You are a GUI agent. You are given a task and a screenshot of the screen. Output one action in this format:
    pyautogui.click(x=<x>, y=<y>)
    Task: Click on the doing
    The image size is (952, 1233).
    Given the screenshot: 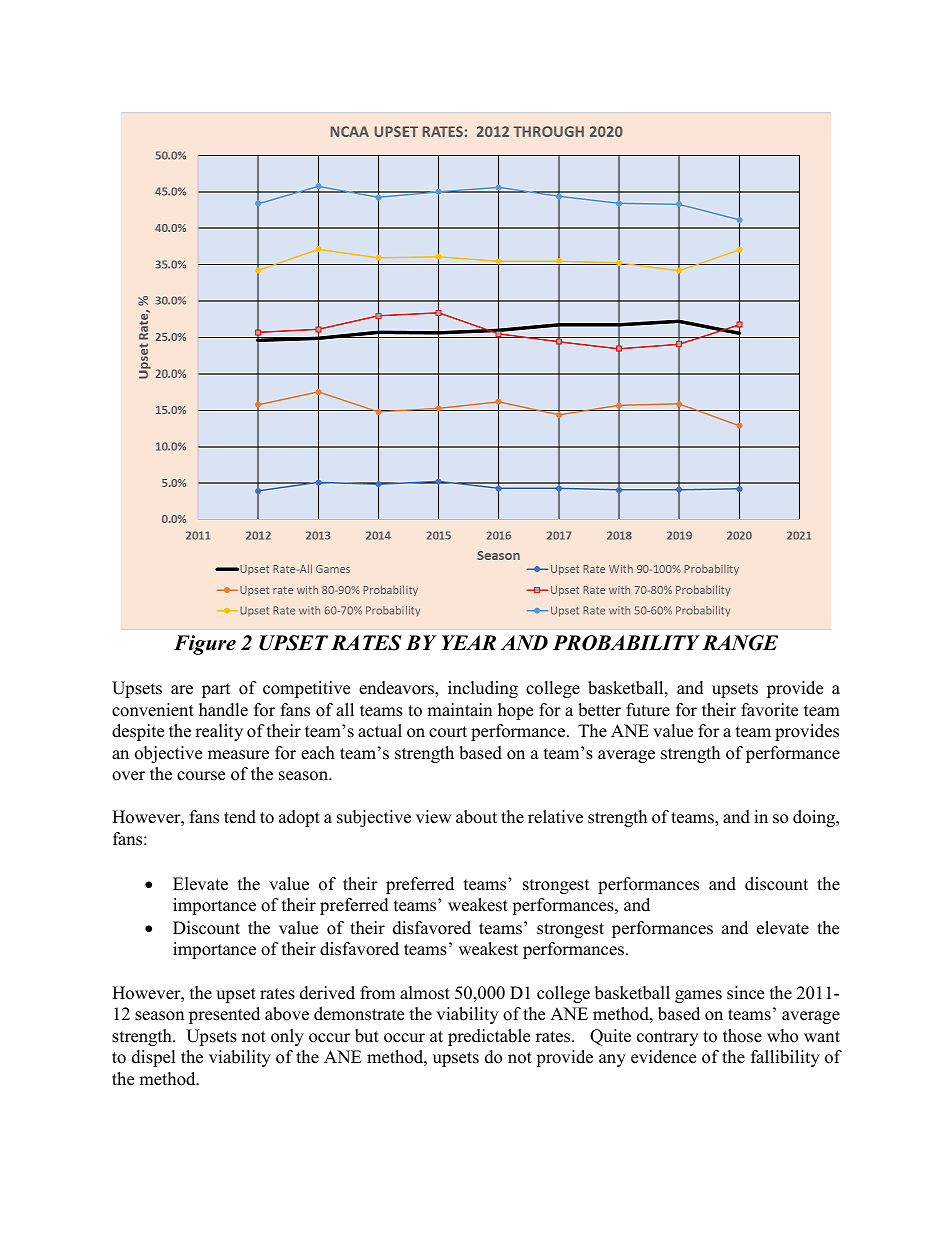 What is the action you would take?
    pyautogui.click(x=815, y=818)
